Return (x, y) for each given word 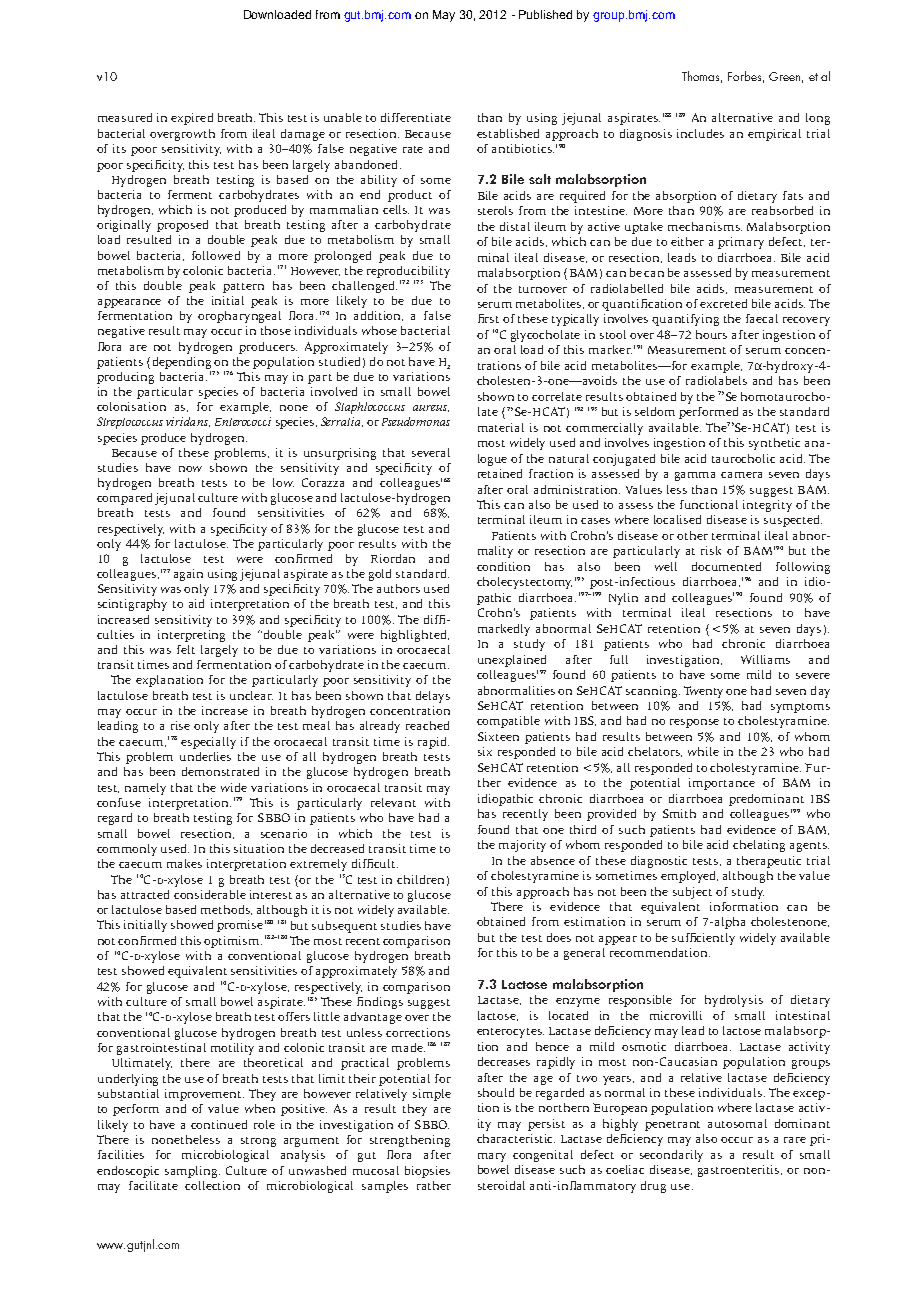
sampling (192, 1172)
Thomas (702, 77)
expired (192, 119)
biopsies (427, 1172)
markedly (504, 630)
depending (182, 363)
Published (545, 14)
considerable (210, 894)
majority (522, 846)
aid (196, 603)
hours (711, 334)
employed (689, 877)
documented (726, 566)
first (488, 318)
